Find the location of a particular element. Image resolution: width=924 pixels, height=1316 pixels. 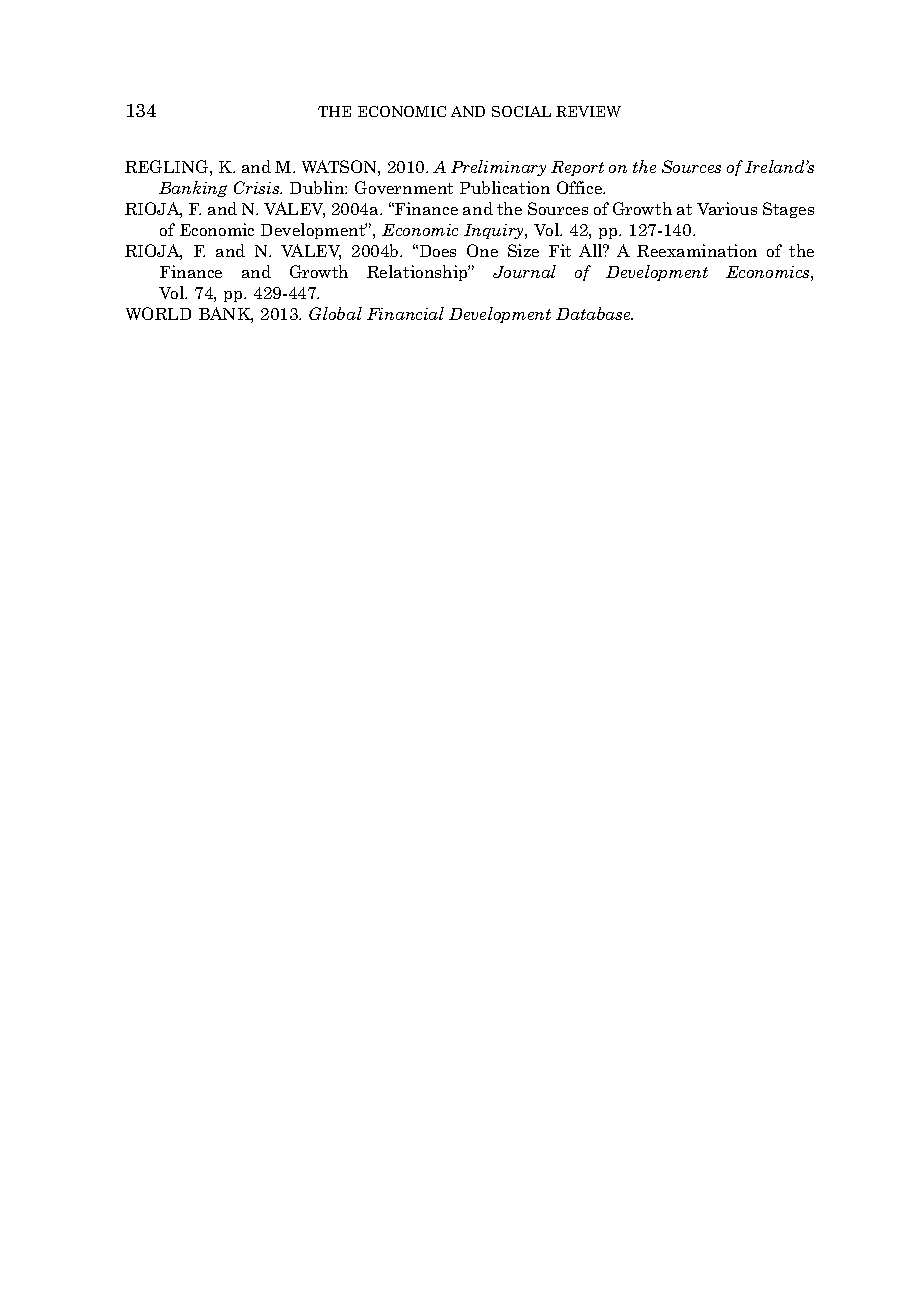

Report is located at coordinates (577, 168).
